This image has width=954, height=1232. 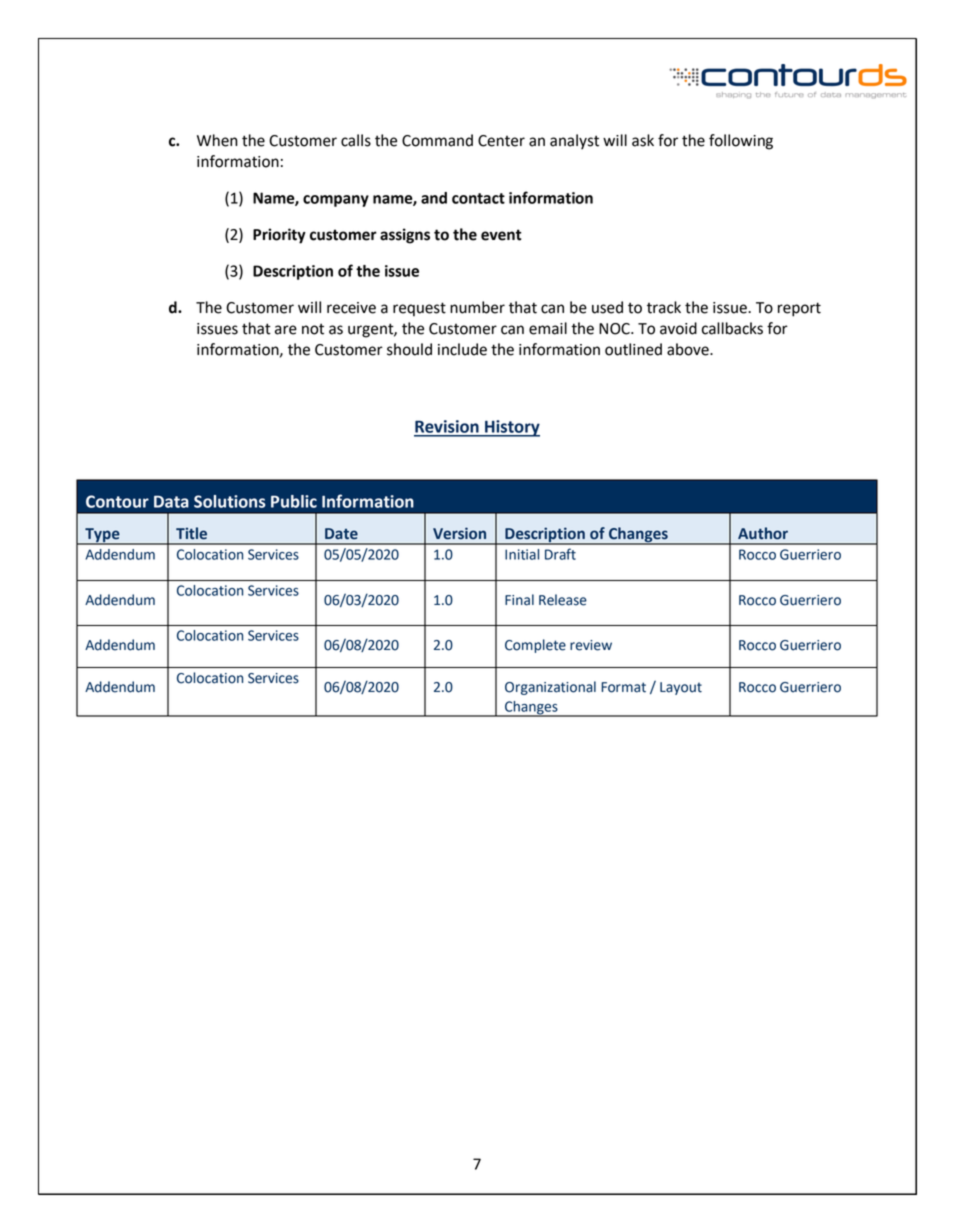 I want to click on following, so click(x=741, y=142).
